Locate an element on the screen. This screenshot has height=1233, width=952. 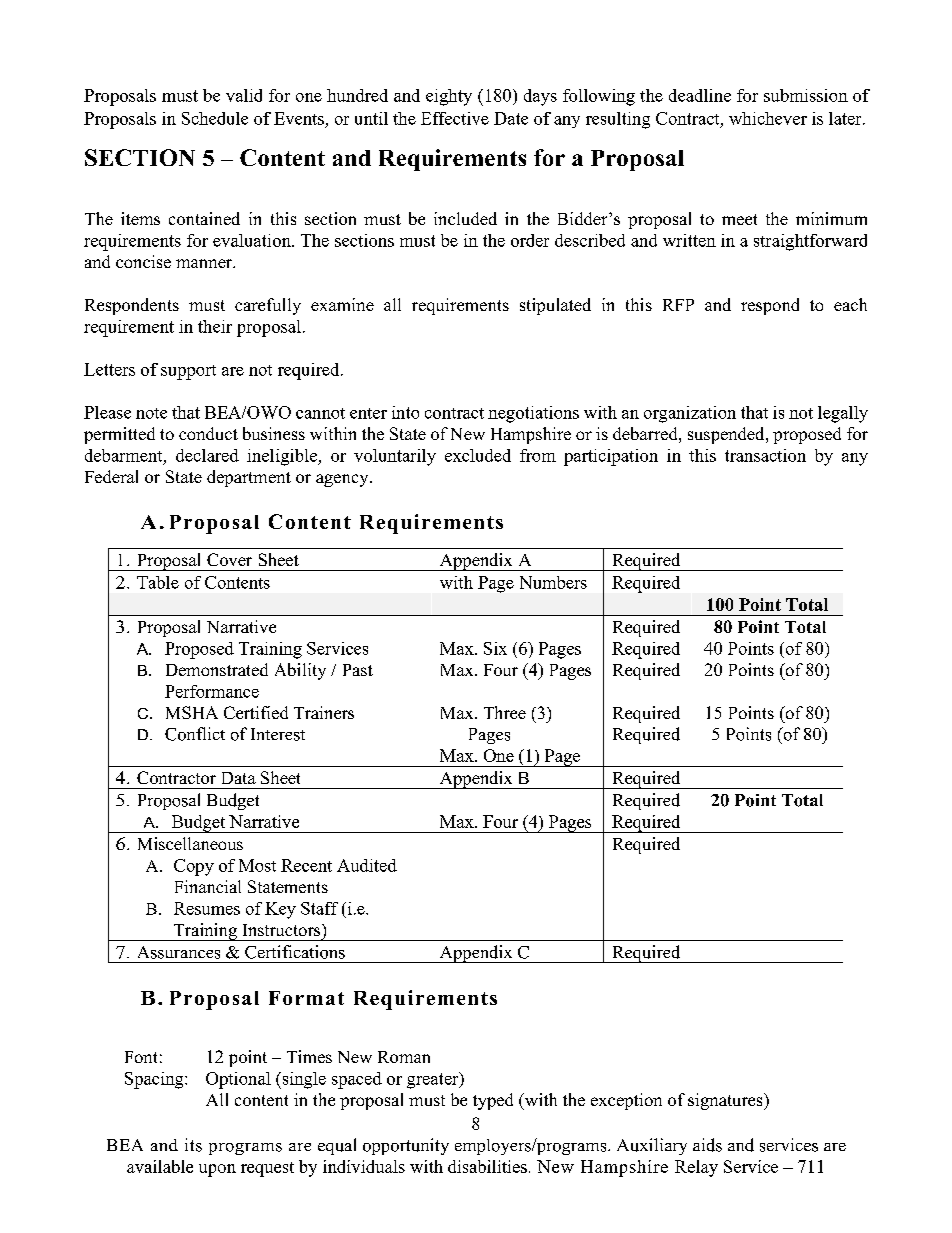
its is located at coordinates (193, 1145).
